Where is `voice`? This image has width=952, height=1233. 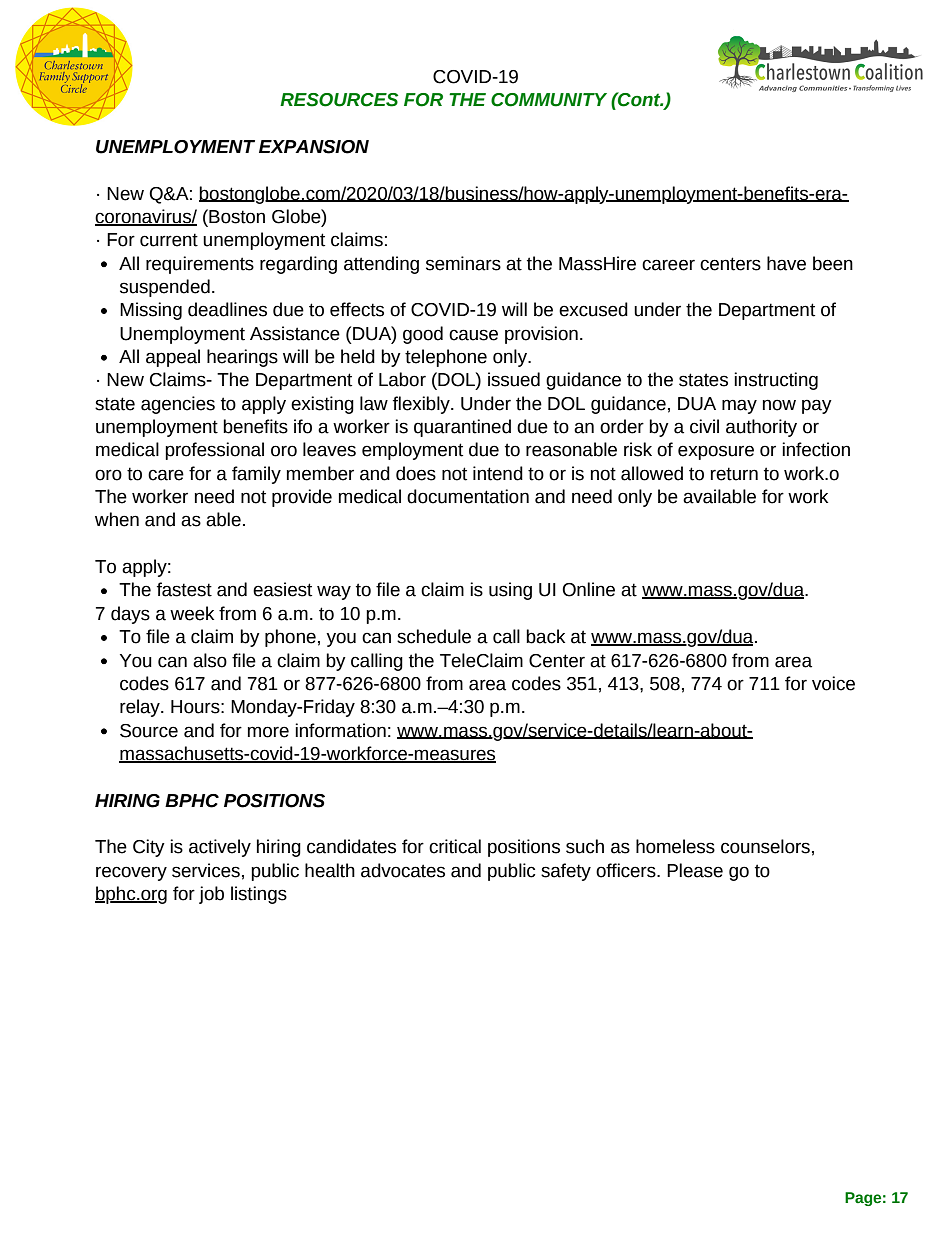
voice is located at coordinates (833, 683).
